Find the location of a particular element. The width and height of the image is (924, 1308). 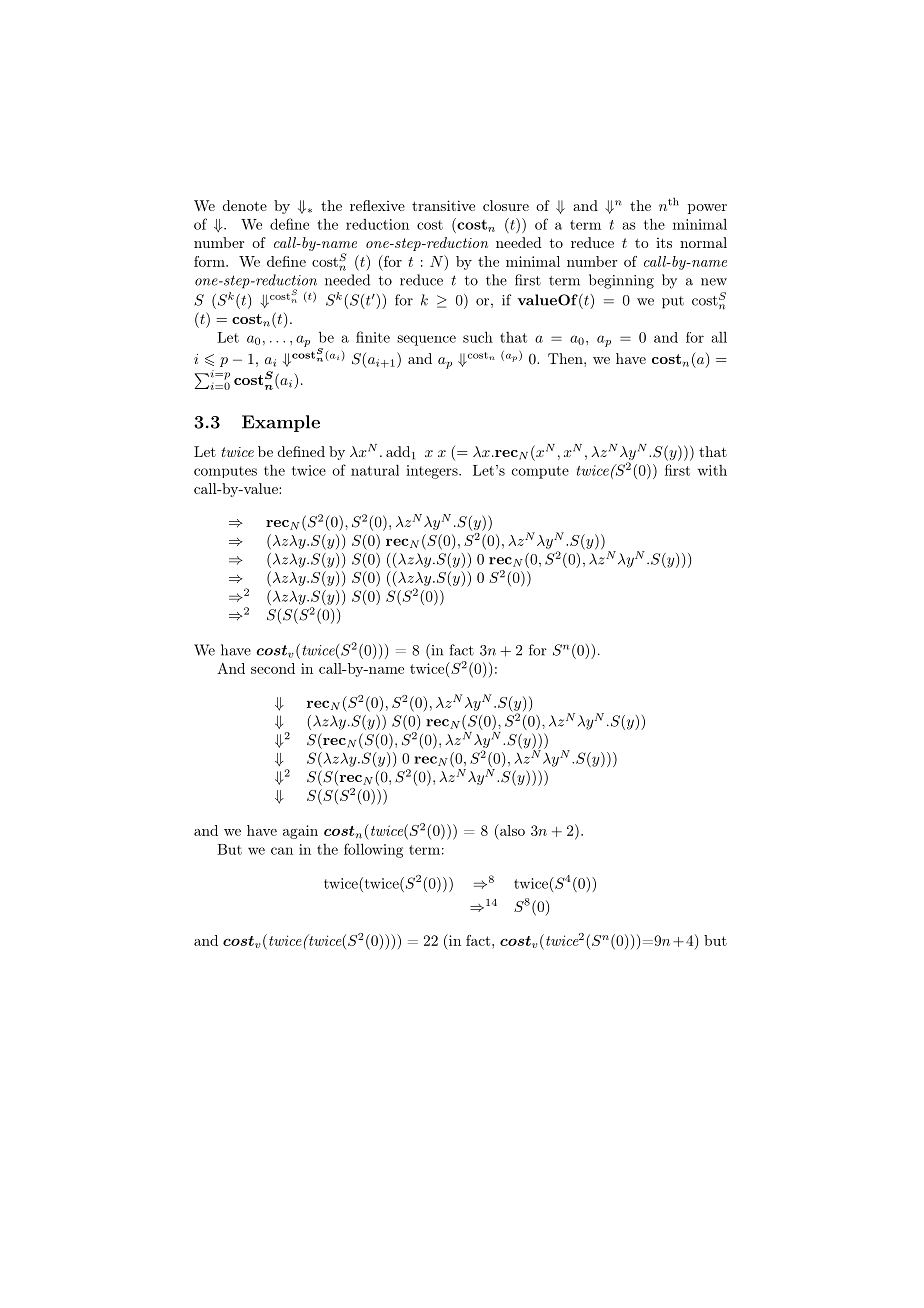

again is located at coordinates (300, 832).
